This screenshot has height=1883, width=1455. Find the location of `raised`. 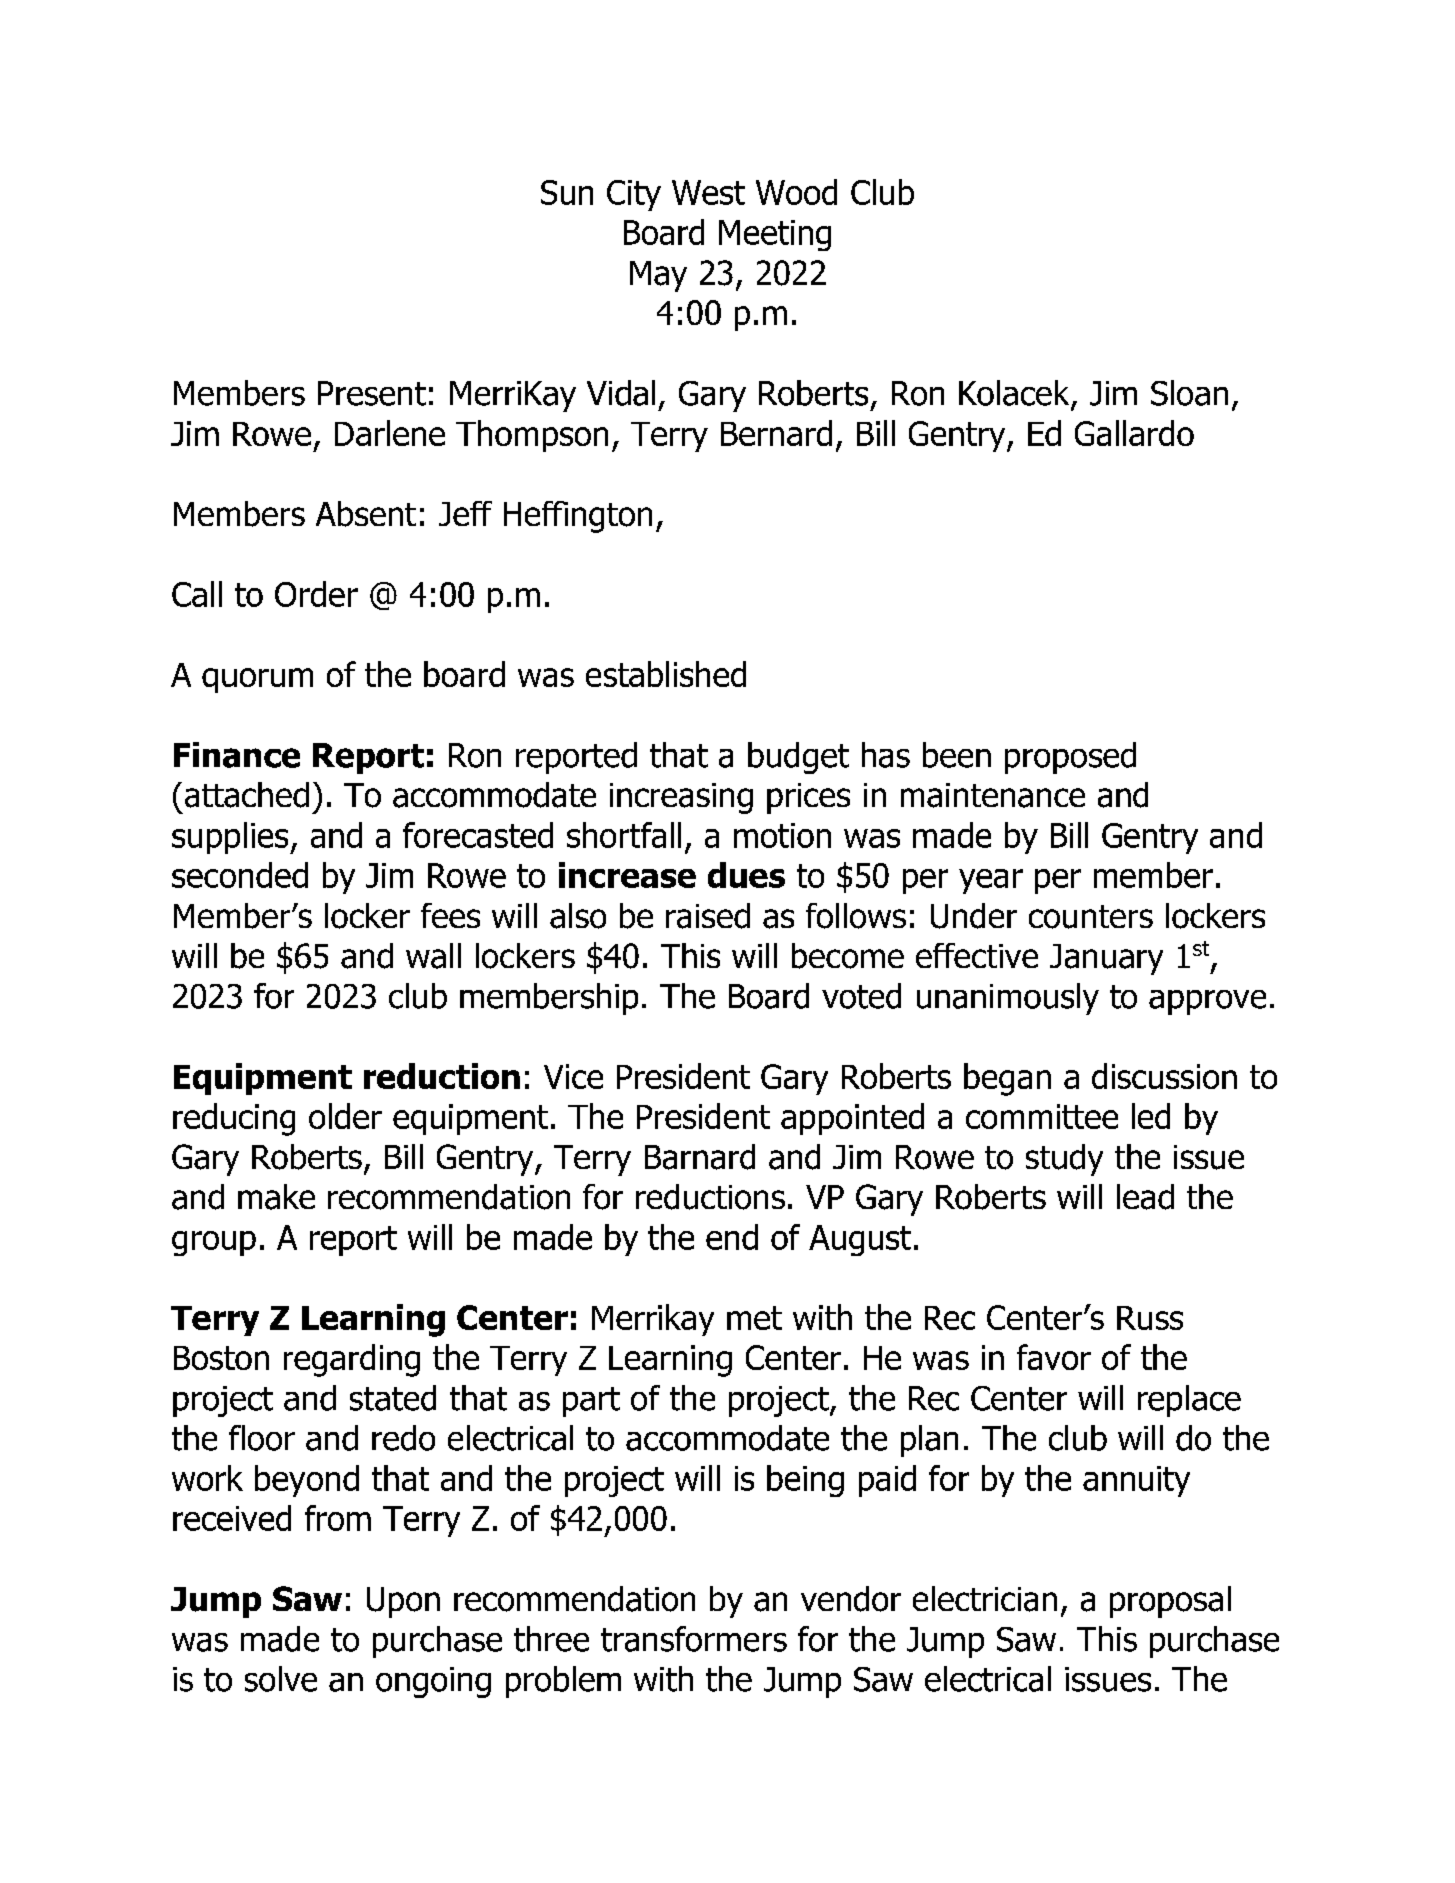

raised is located at coordinates (708, 916).
